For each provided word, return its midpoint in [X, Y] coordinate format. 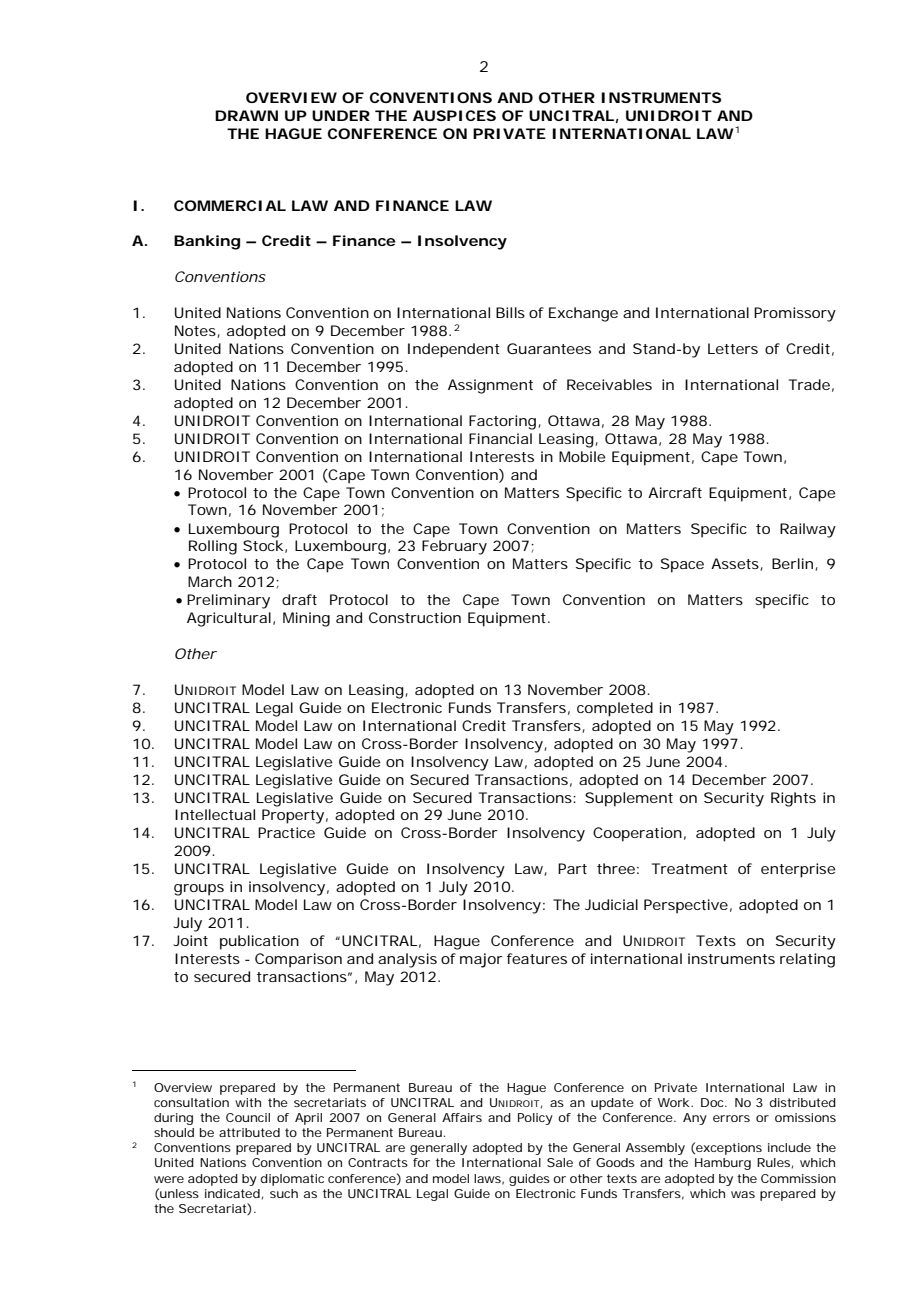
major [481, 960]
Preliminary [228, 601]
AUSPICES [454, 115]
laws [489, 1179]
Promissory [795, 314]
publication [259, 942]
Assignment [490, 386]
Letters [733, 348]
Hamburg [723, 1164]
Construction [415, 617]
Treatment [690, 868]
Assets [737, 564]
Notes [197, 331]
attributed [249, 1132]
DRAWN [246, 115]
